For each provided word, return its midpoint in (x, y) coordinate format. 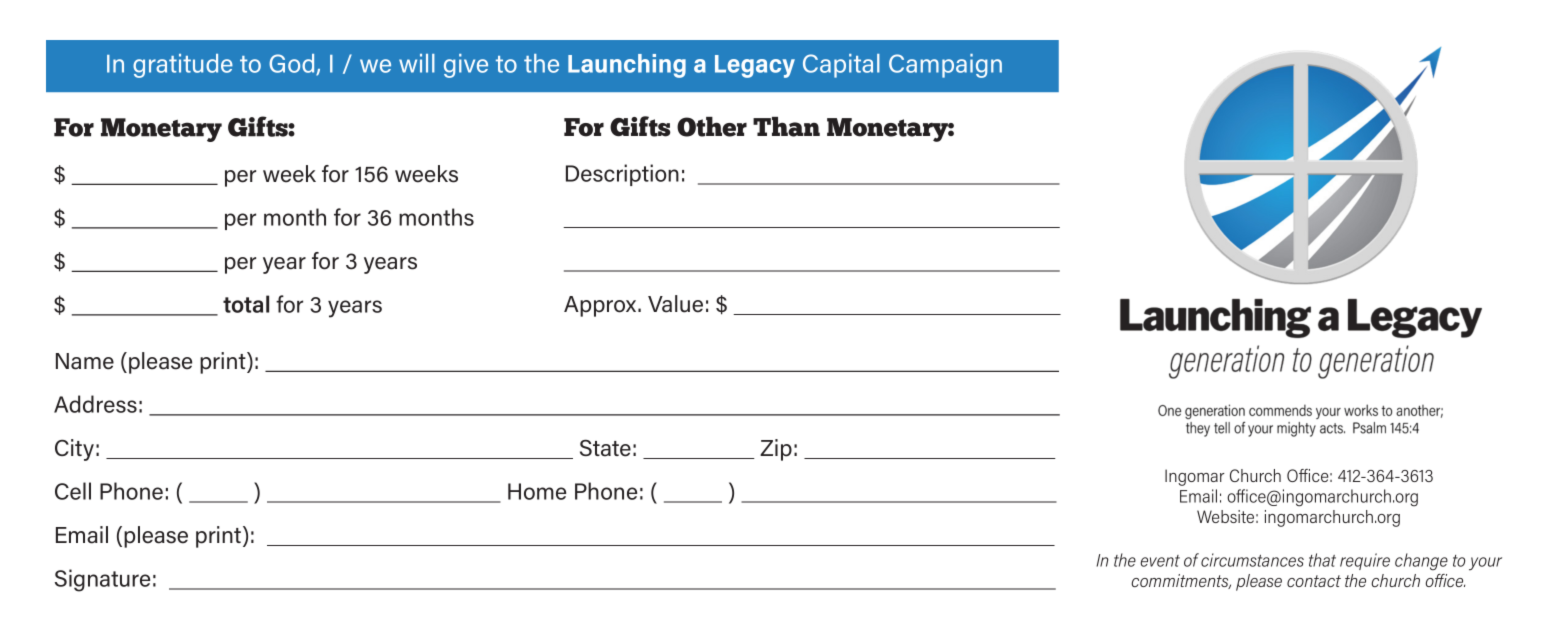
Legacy (755, 66)
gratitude (183, 66)
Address (95, 404)
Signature (102, 580)
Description (622, 175)
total (246, 304)
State (605, 448)
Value (675, 304)
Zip (776, 450)
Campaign (945, 66)
